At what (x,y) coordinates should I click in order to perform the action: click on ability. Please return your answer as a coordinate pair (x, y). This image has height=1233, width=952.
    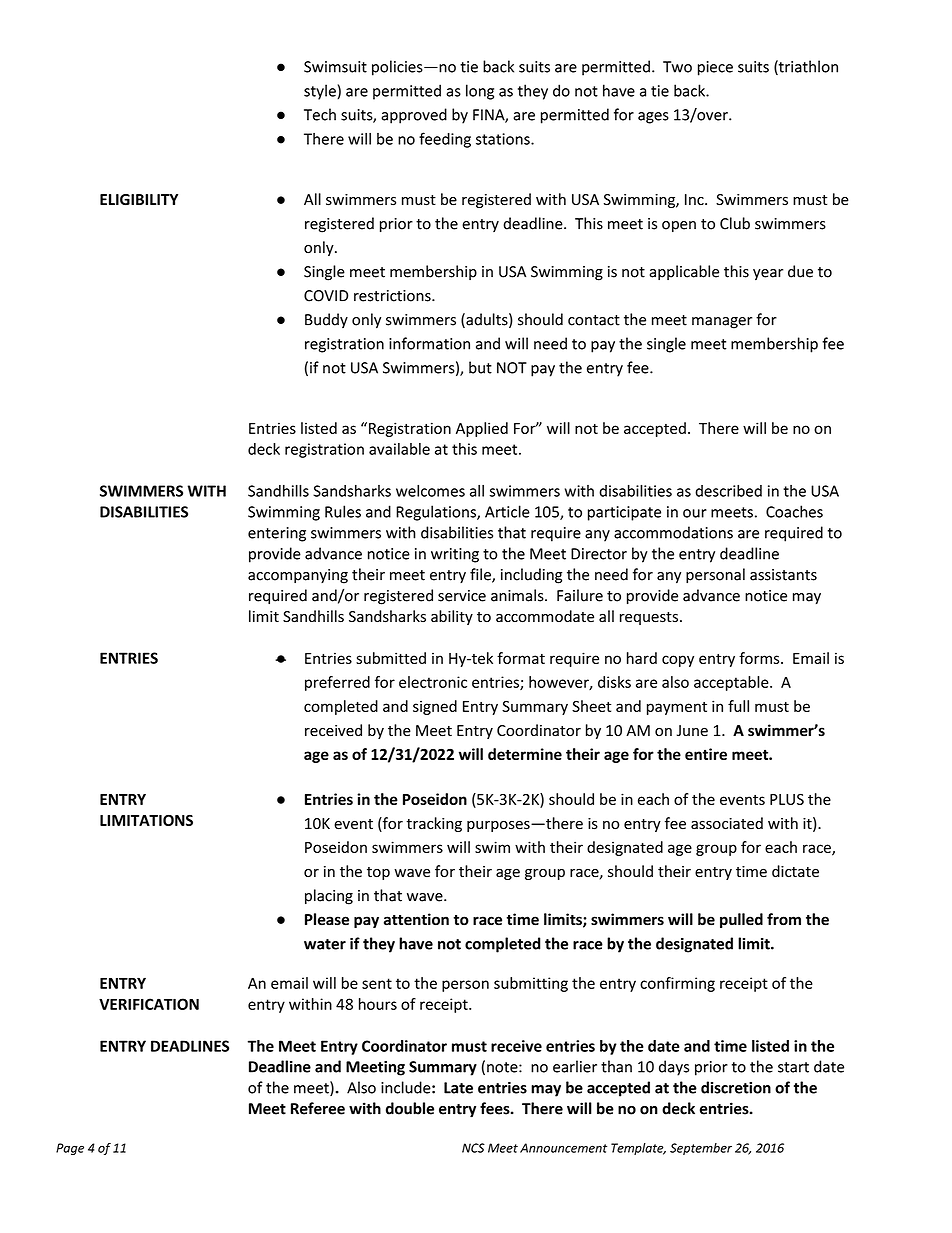
    Looking at the image, I should click on (452, 617).
